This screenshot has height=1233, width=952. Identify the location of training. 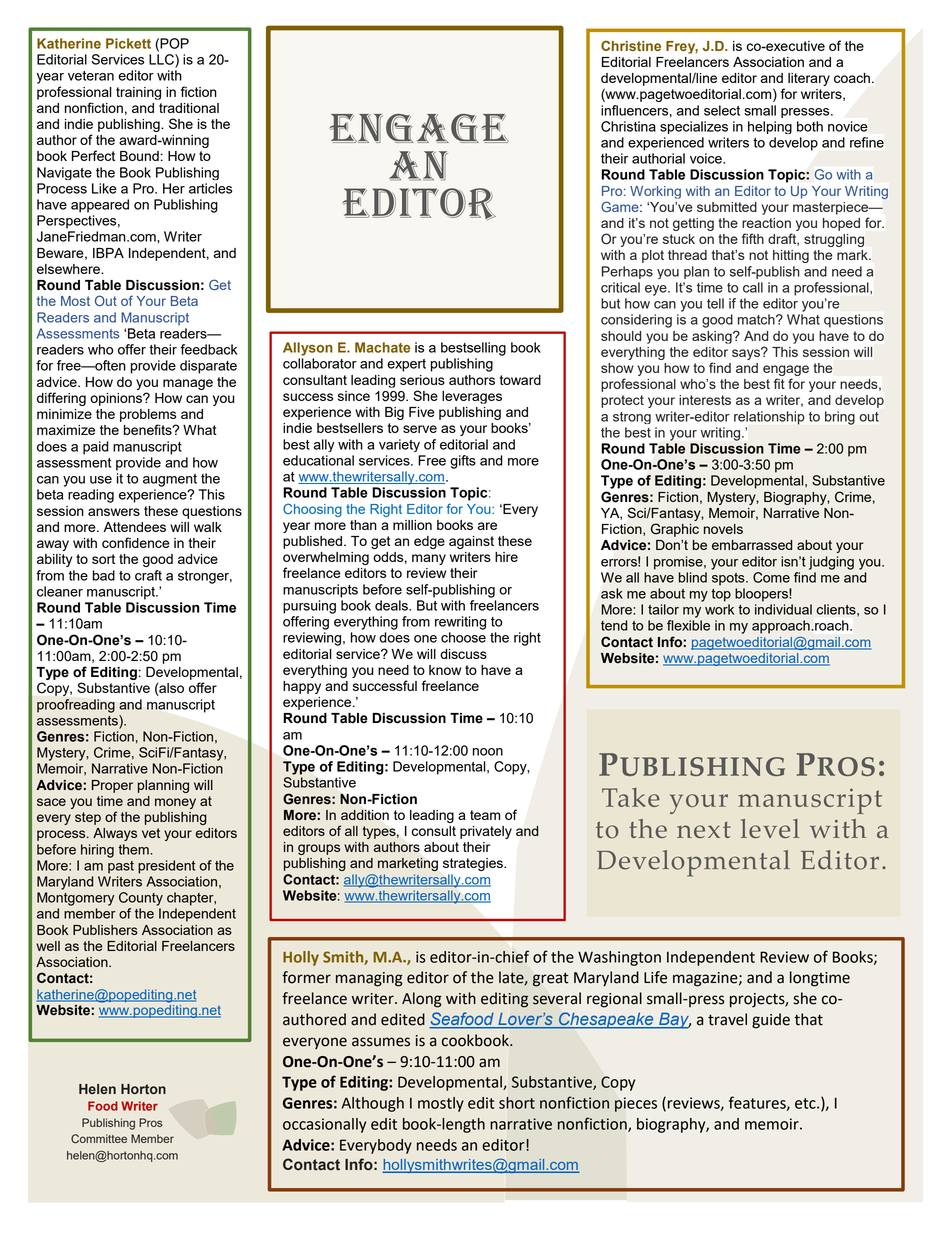
(138, 93).
